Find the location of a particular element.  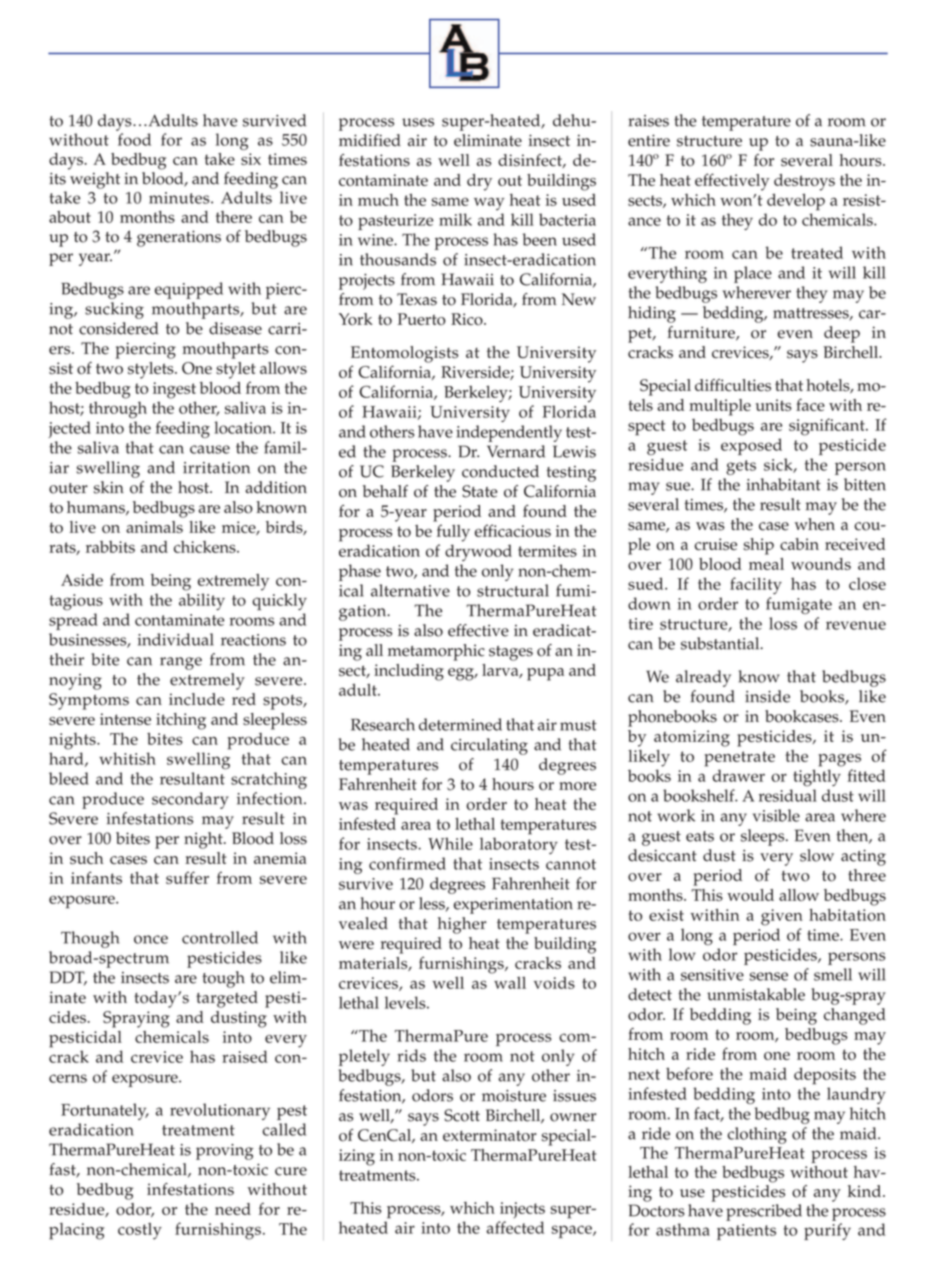

need is located at coordinates (233, 1209).
